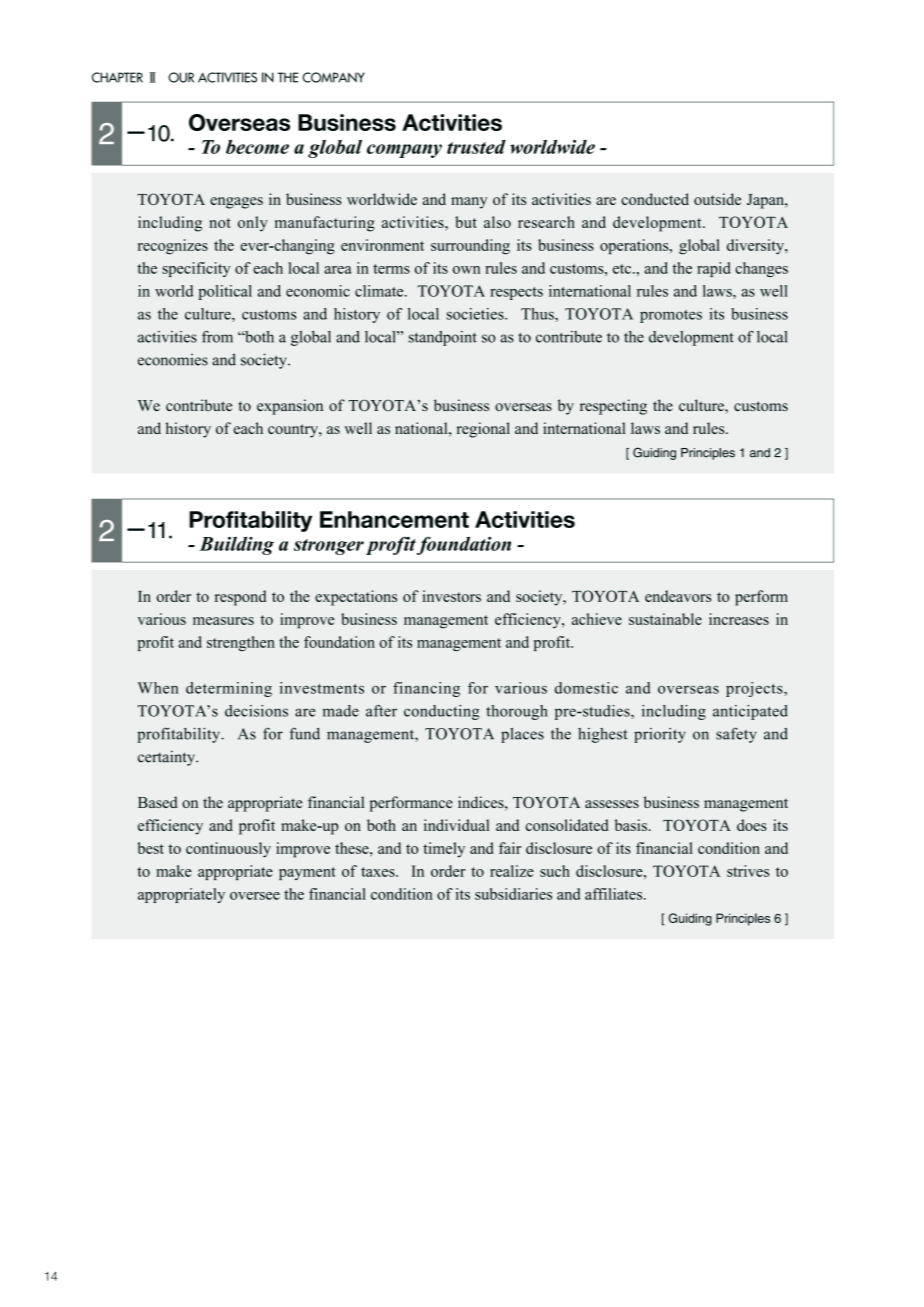 The image size is (924, 1307). I want to click on OUR, so click(181, 77).
